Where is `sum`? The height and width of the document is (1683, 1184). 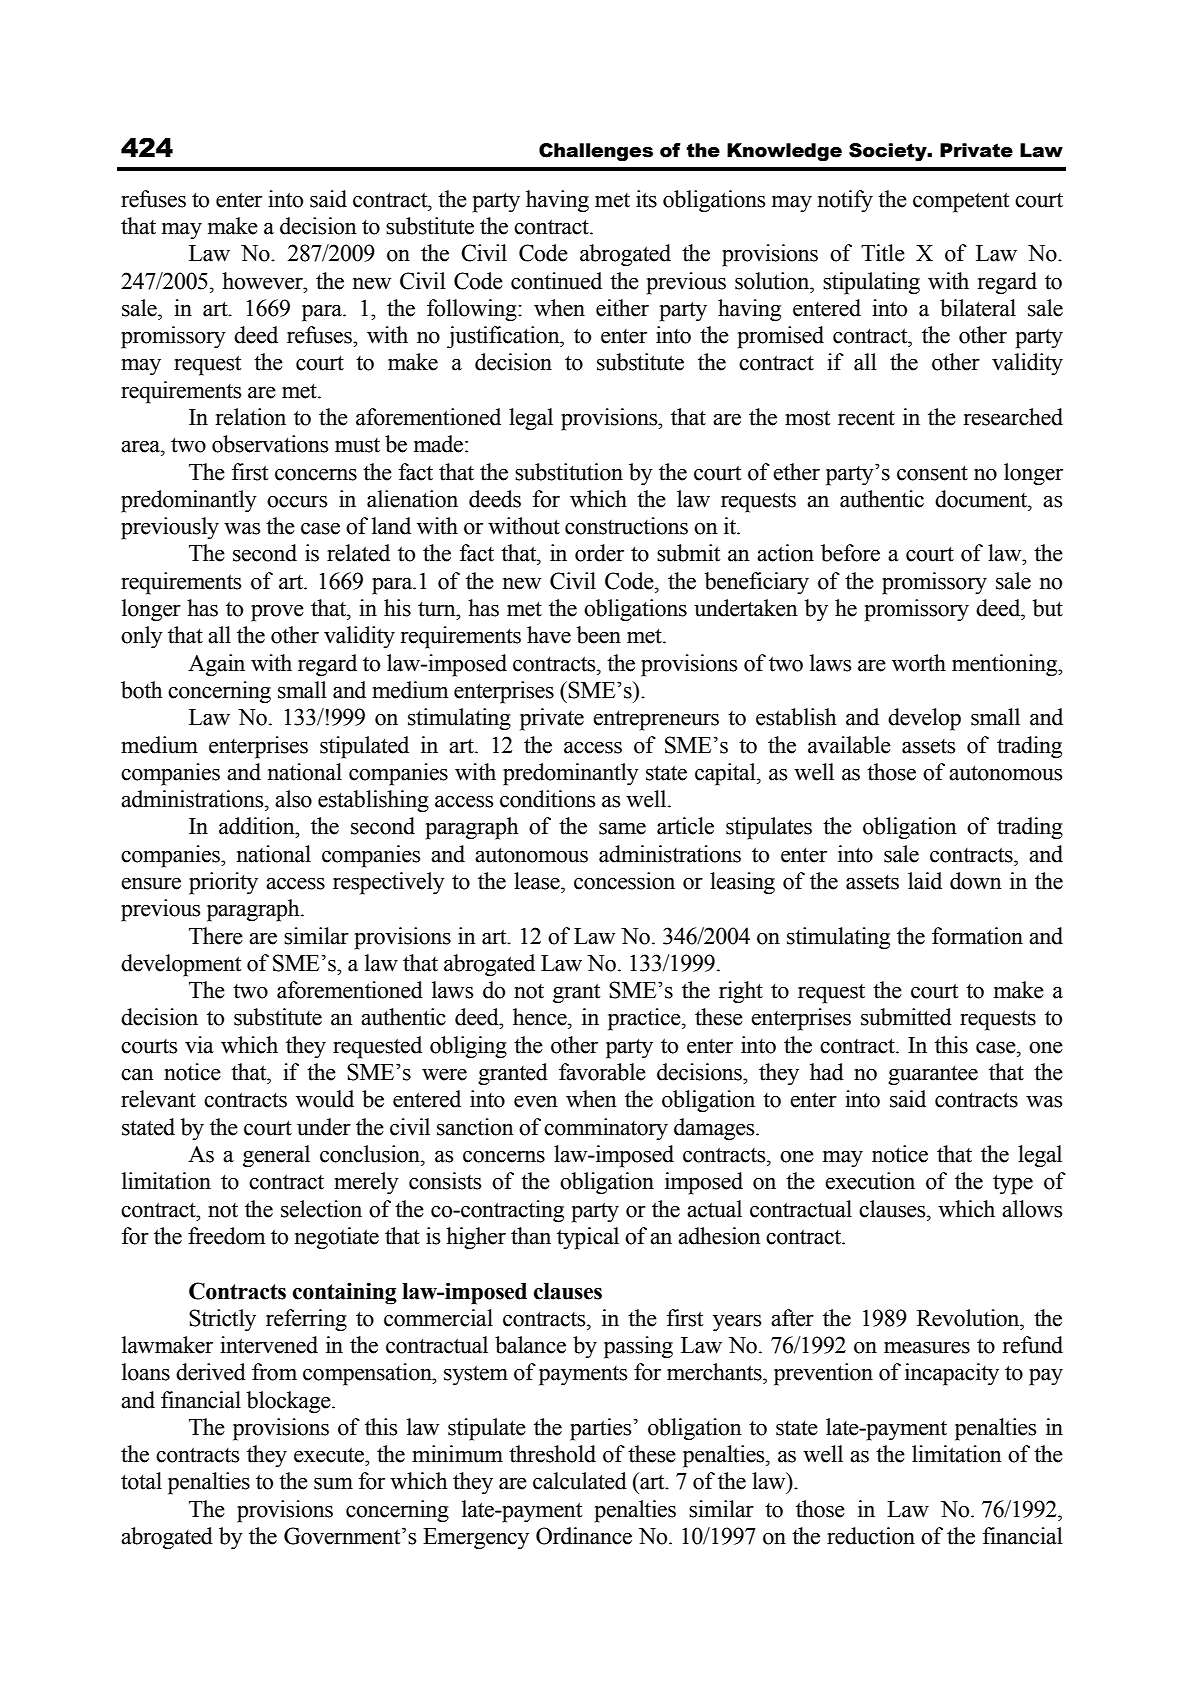
sum is located at coordinates (333, 1484).
